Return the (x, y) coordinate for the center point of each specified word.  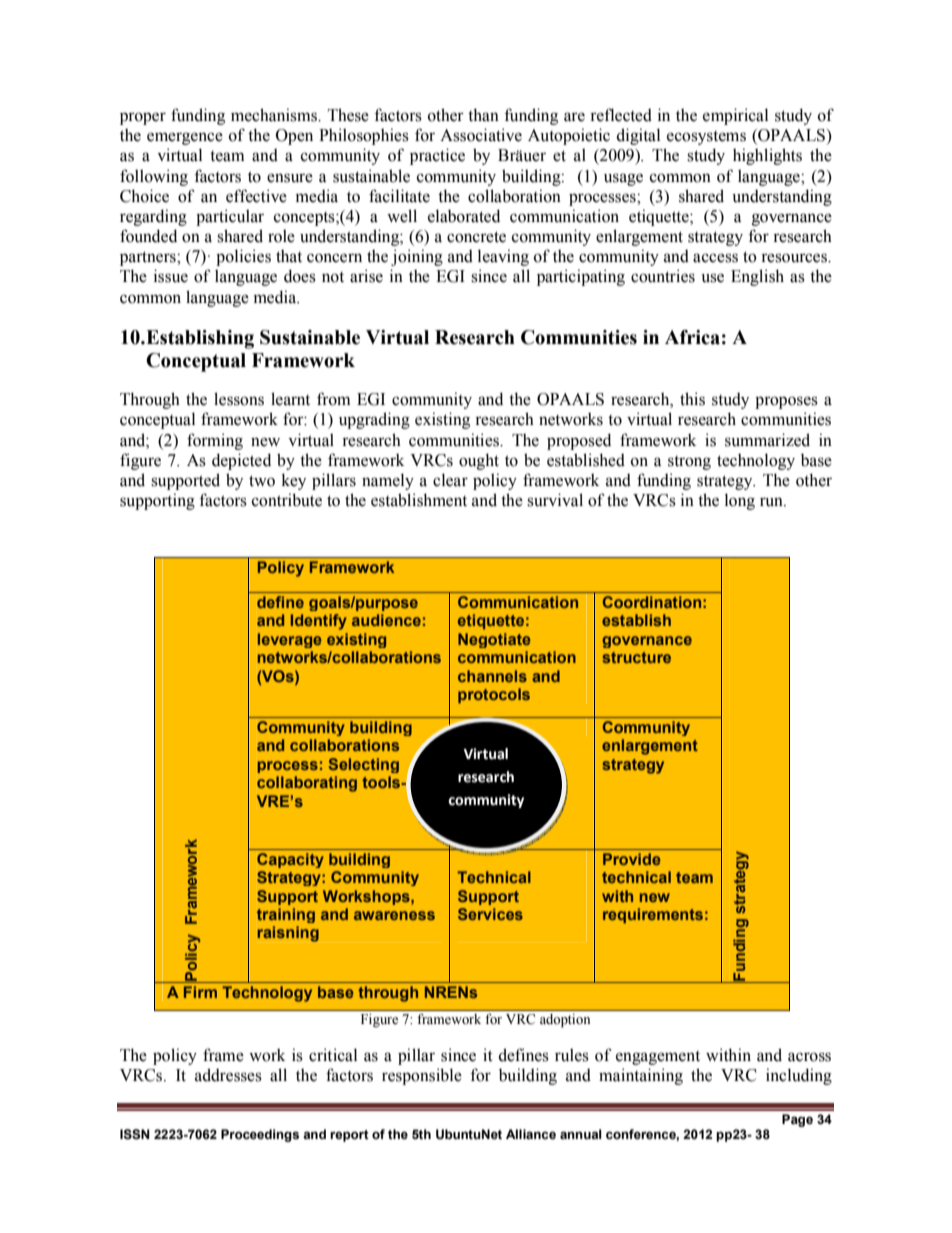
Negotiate (494, 640)
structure (636, 657)
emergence (185, 138)
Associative (481, 135)
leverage (290, 640)
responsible (422, 1076)
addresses (228, 1075)
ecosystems (706, 138)
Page (797, 1120)
